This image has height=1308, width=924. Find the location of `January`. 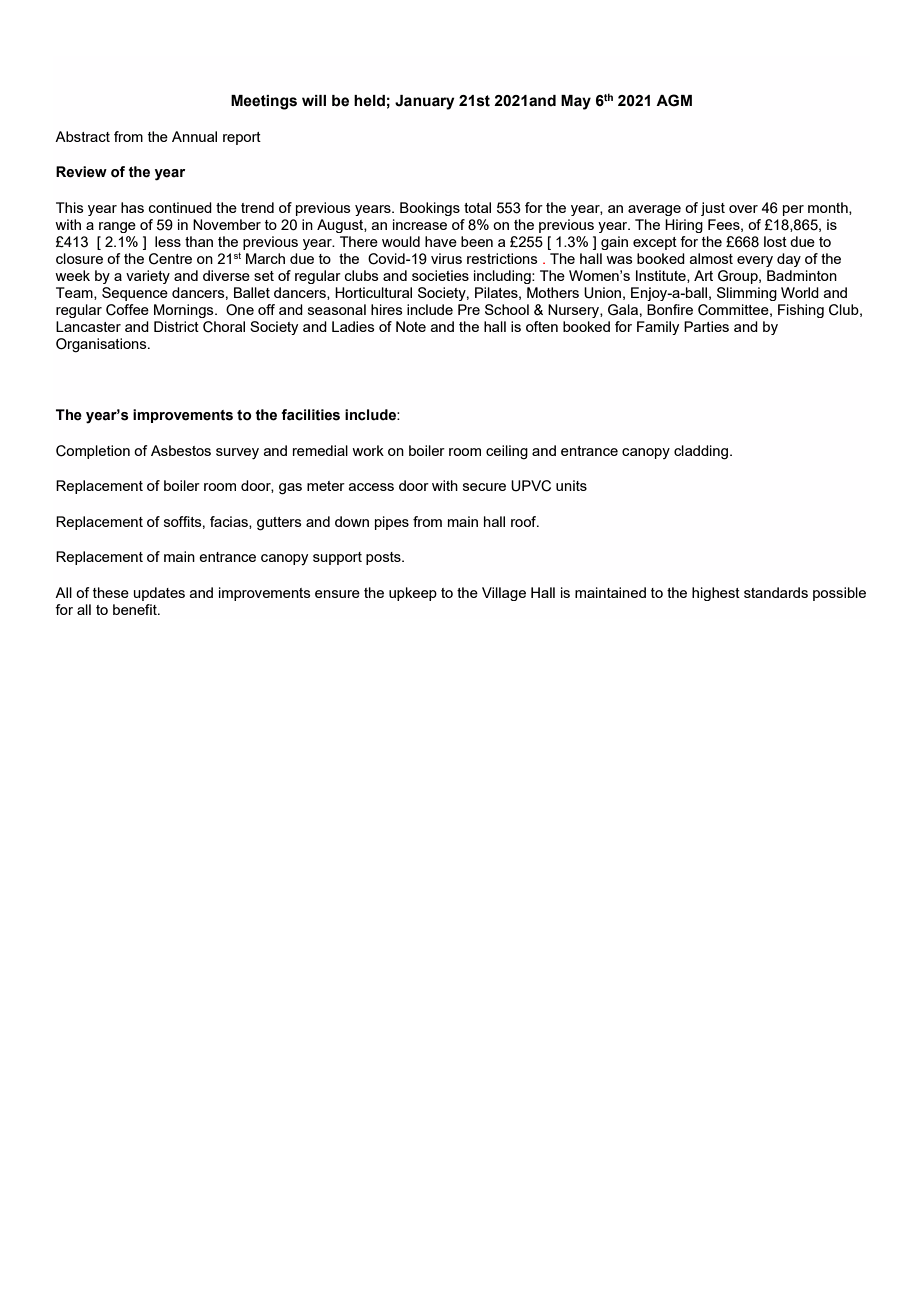

January is located at coordinates (425, 102).
